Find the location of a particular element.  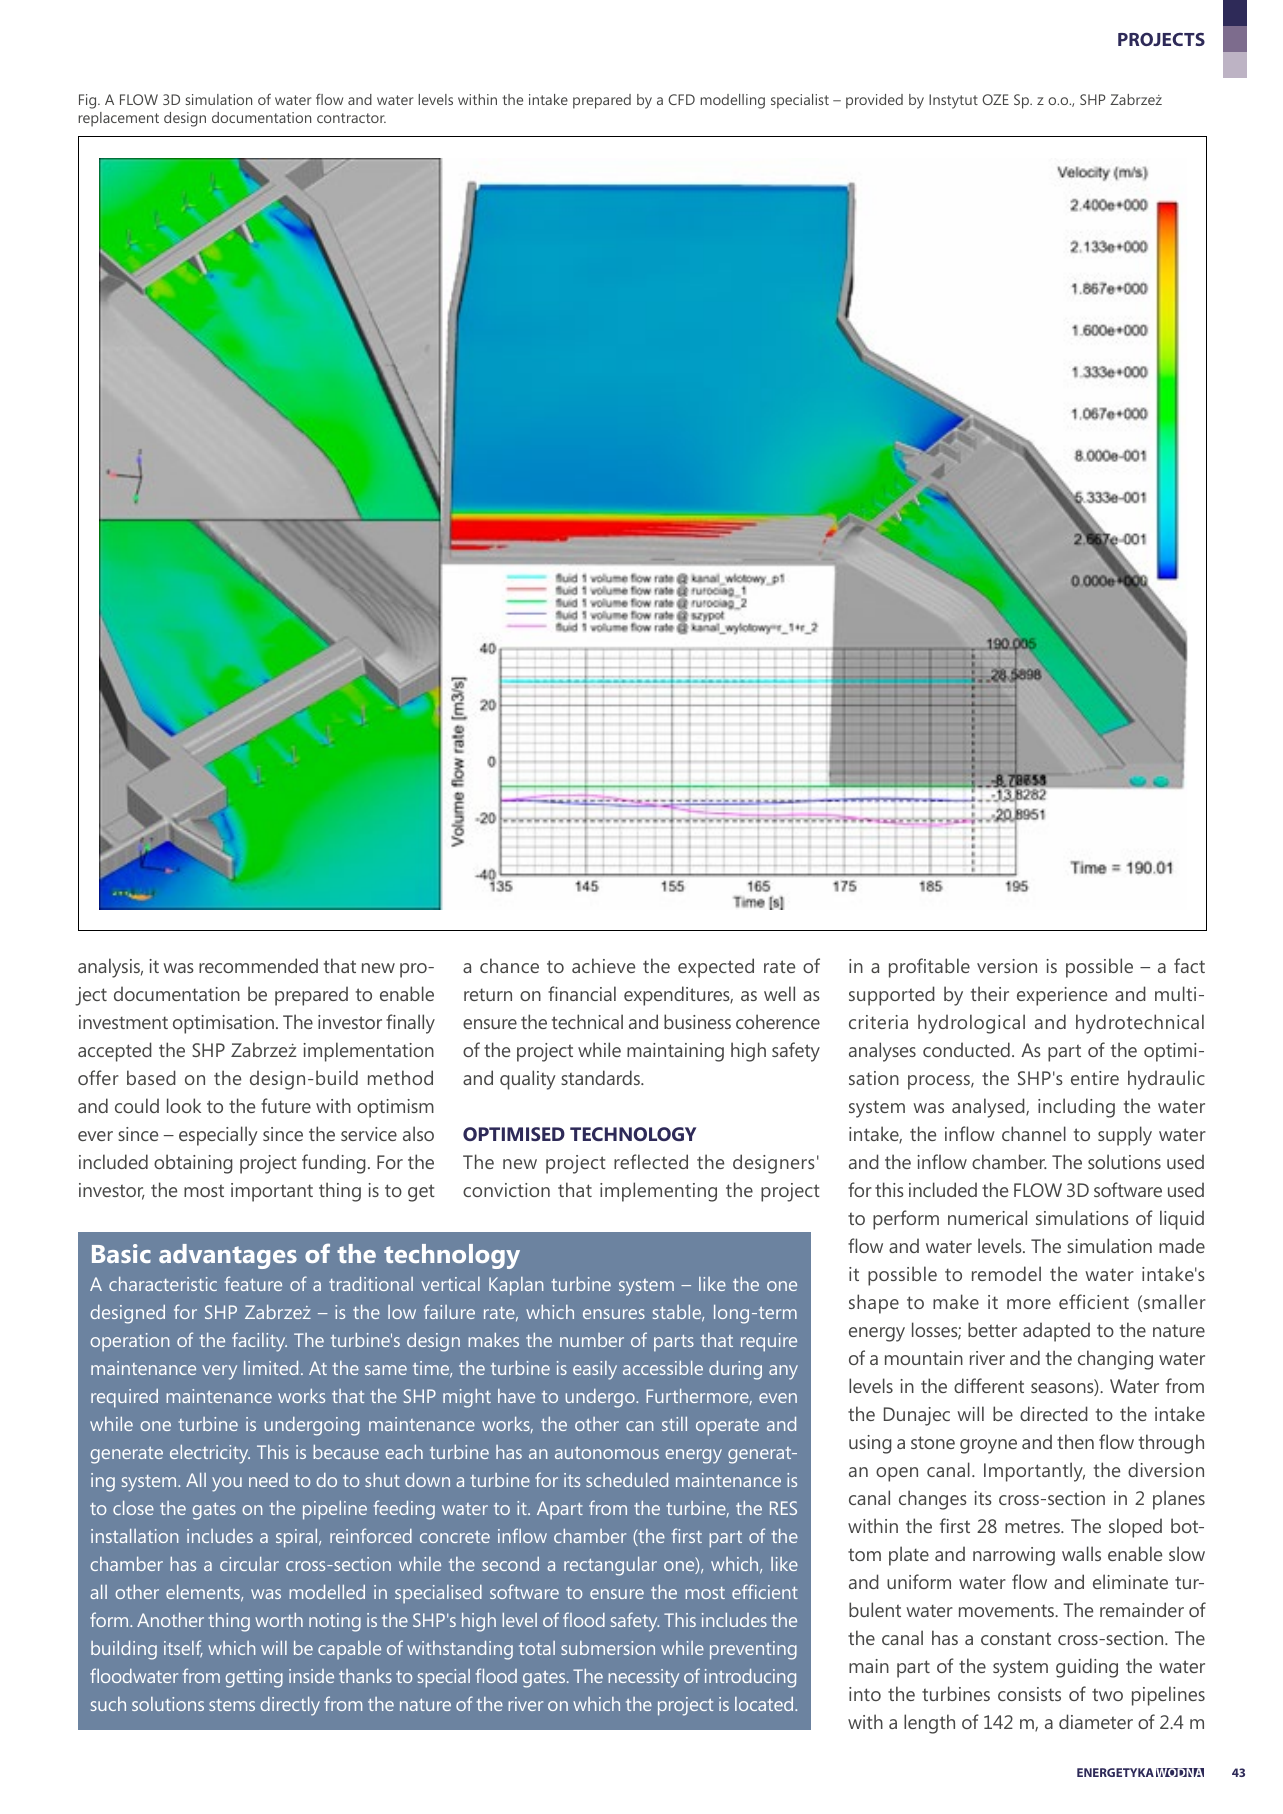

replacement is located at coordinates (118, 119).
